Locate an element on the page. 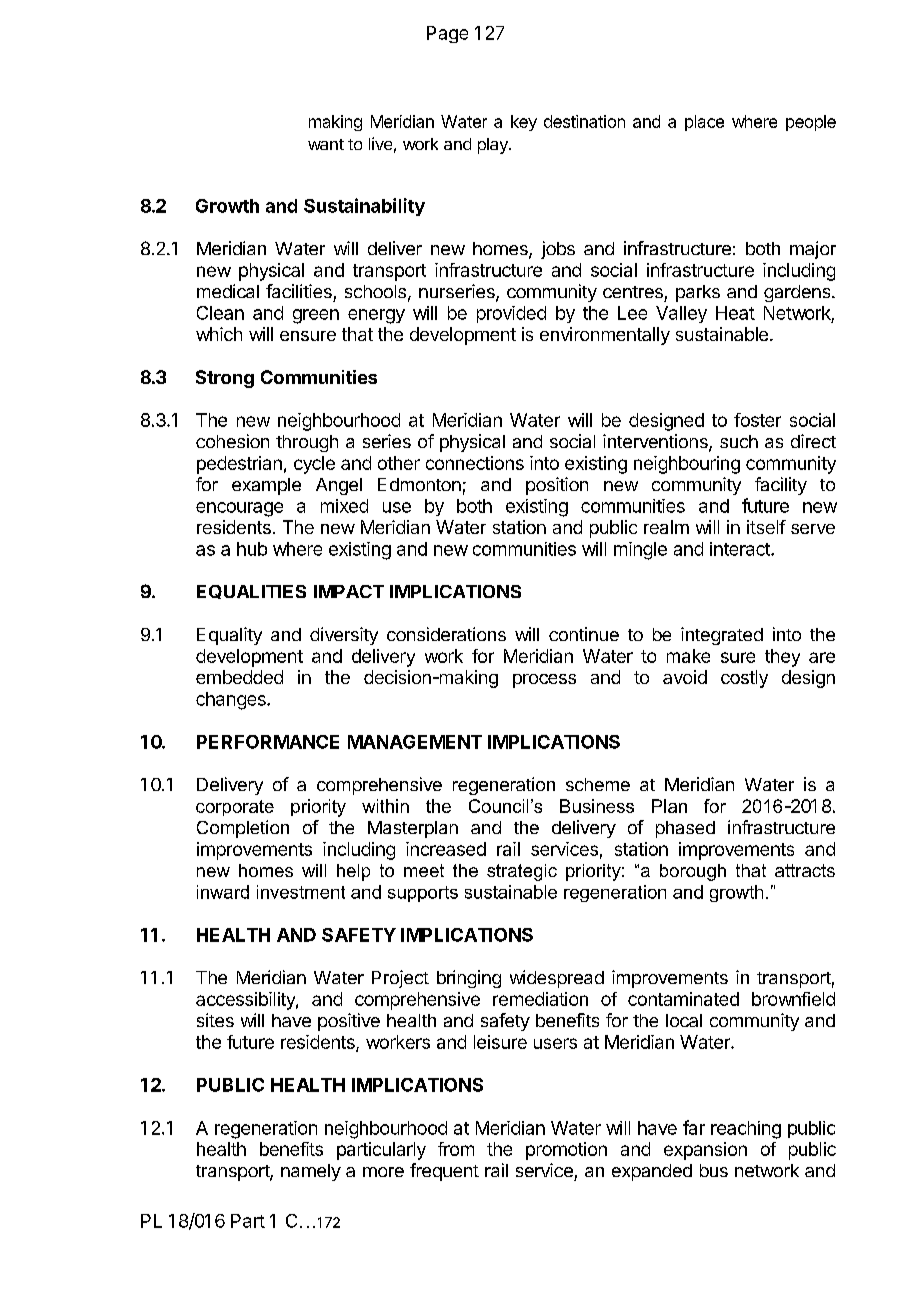 This image has height=1308, width=924. continue is located at coordinates (584, 634).
